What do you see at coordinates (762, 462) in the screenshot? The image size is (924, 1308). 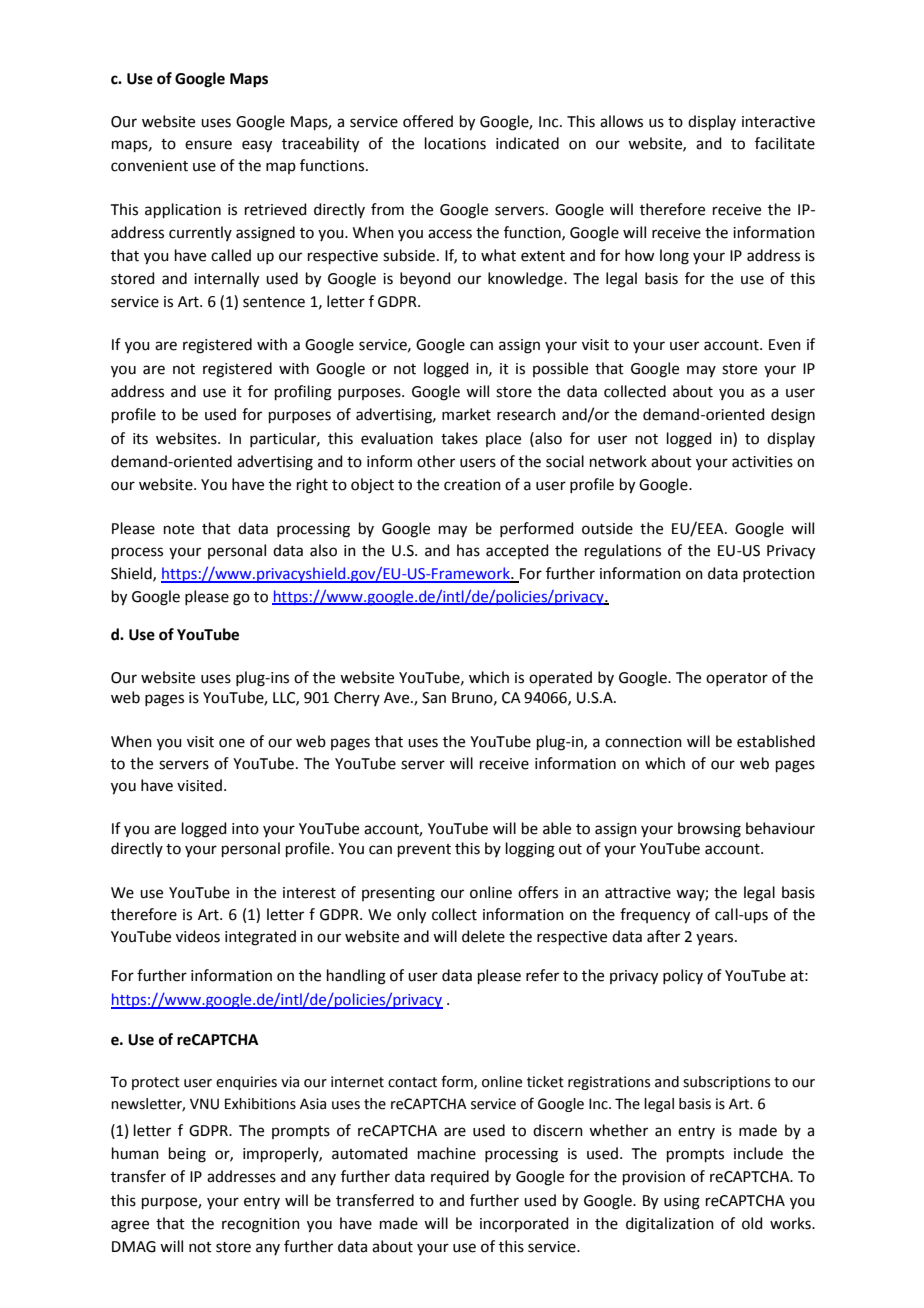 I see `activities` at bounding box center [762, 462].
